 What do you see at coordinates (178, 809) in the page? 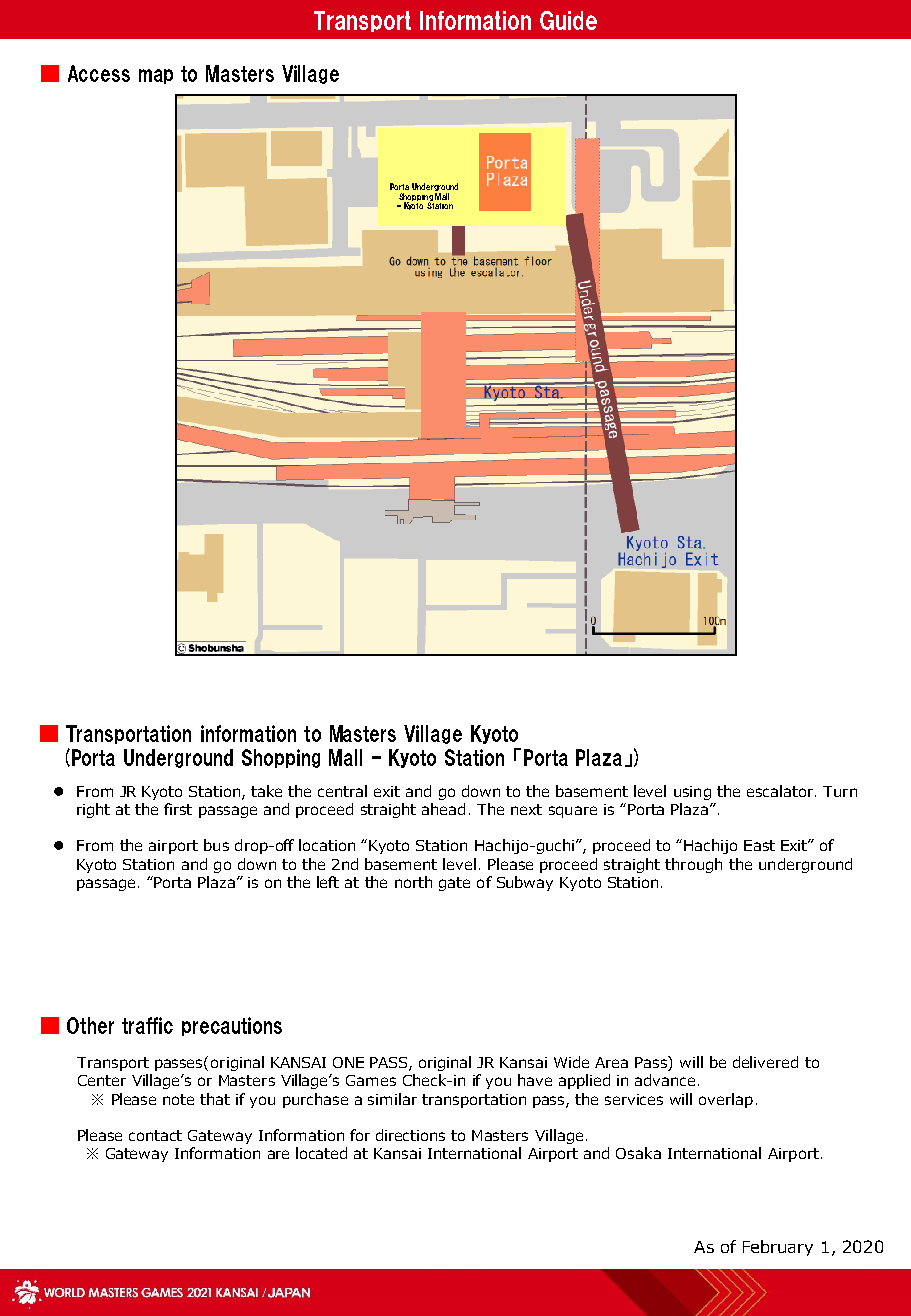
I see `first` at bounding box center [178, 809].
